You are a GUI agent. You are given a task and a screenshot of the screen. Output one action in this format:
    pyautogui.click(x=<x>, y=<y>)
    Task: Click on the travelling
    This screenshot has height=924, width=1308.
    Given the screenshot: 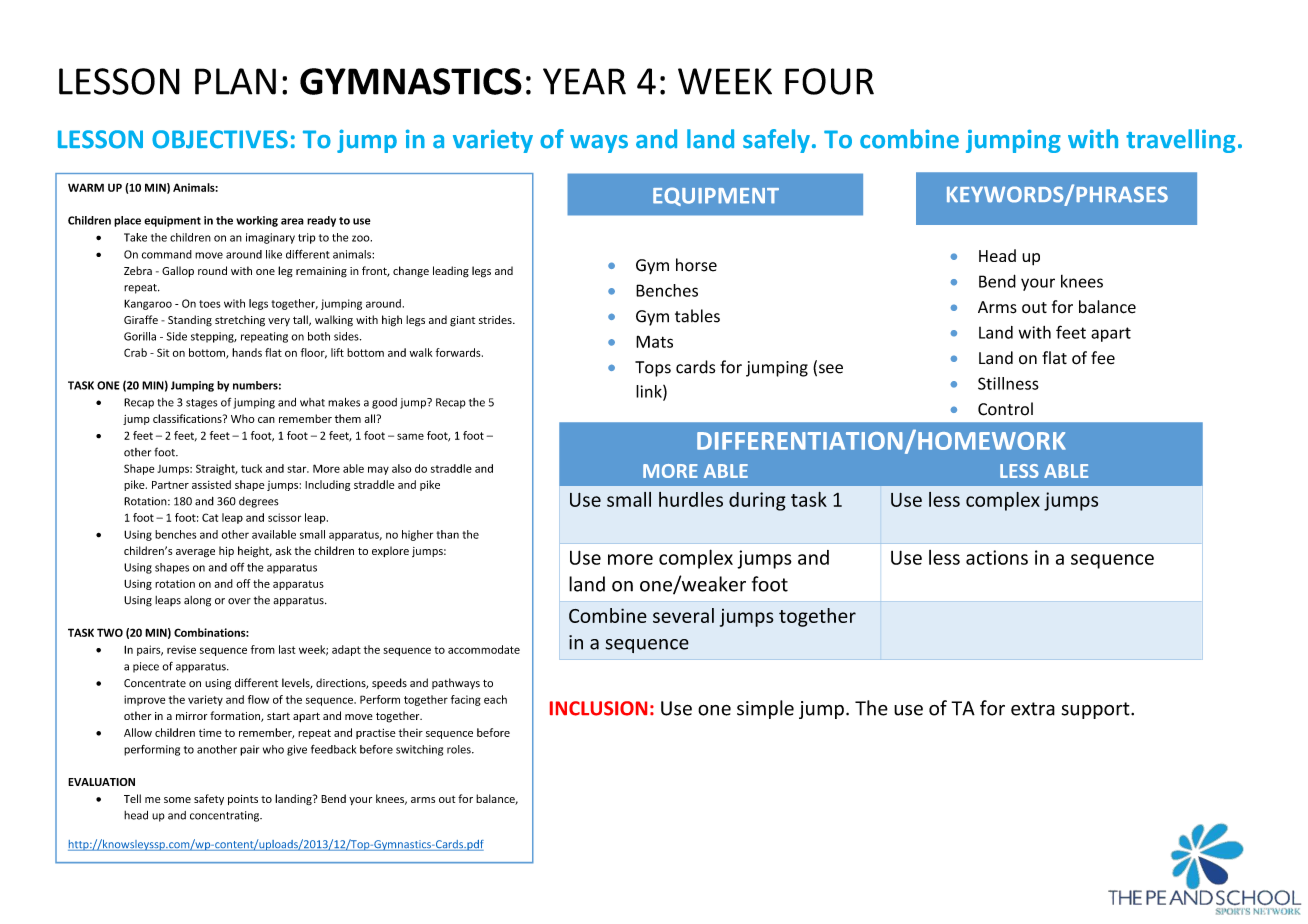 What is the action you would take?
    pyautogui.click(x=1181, y=141)
